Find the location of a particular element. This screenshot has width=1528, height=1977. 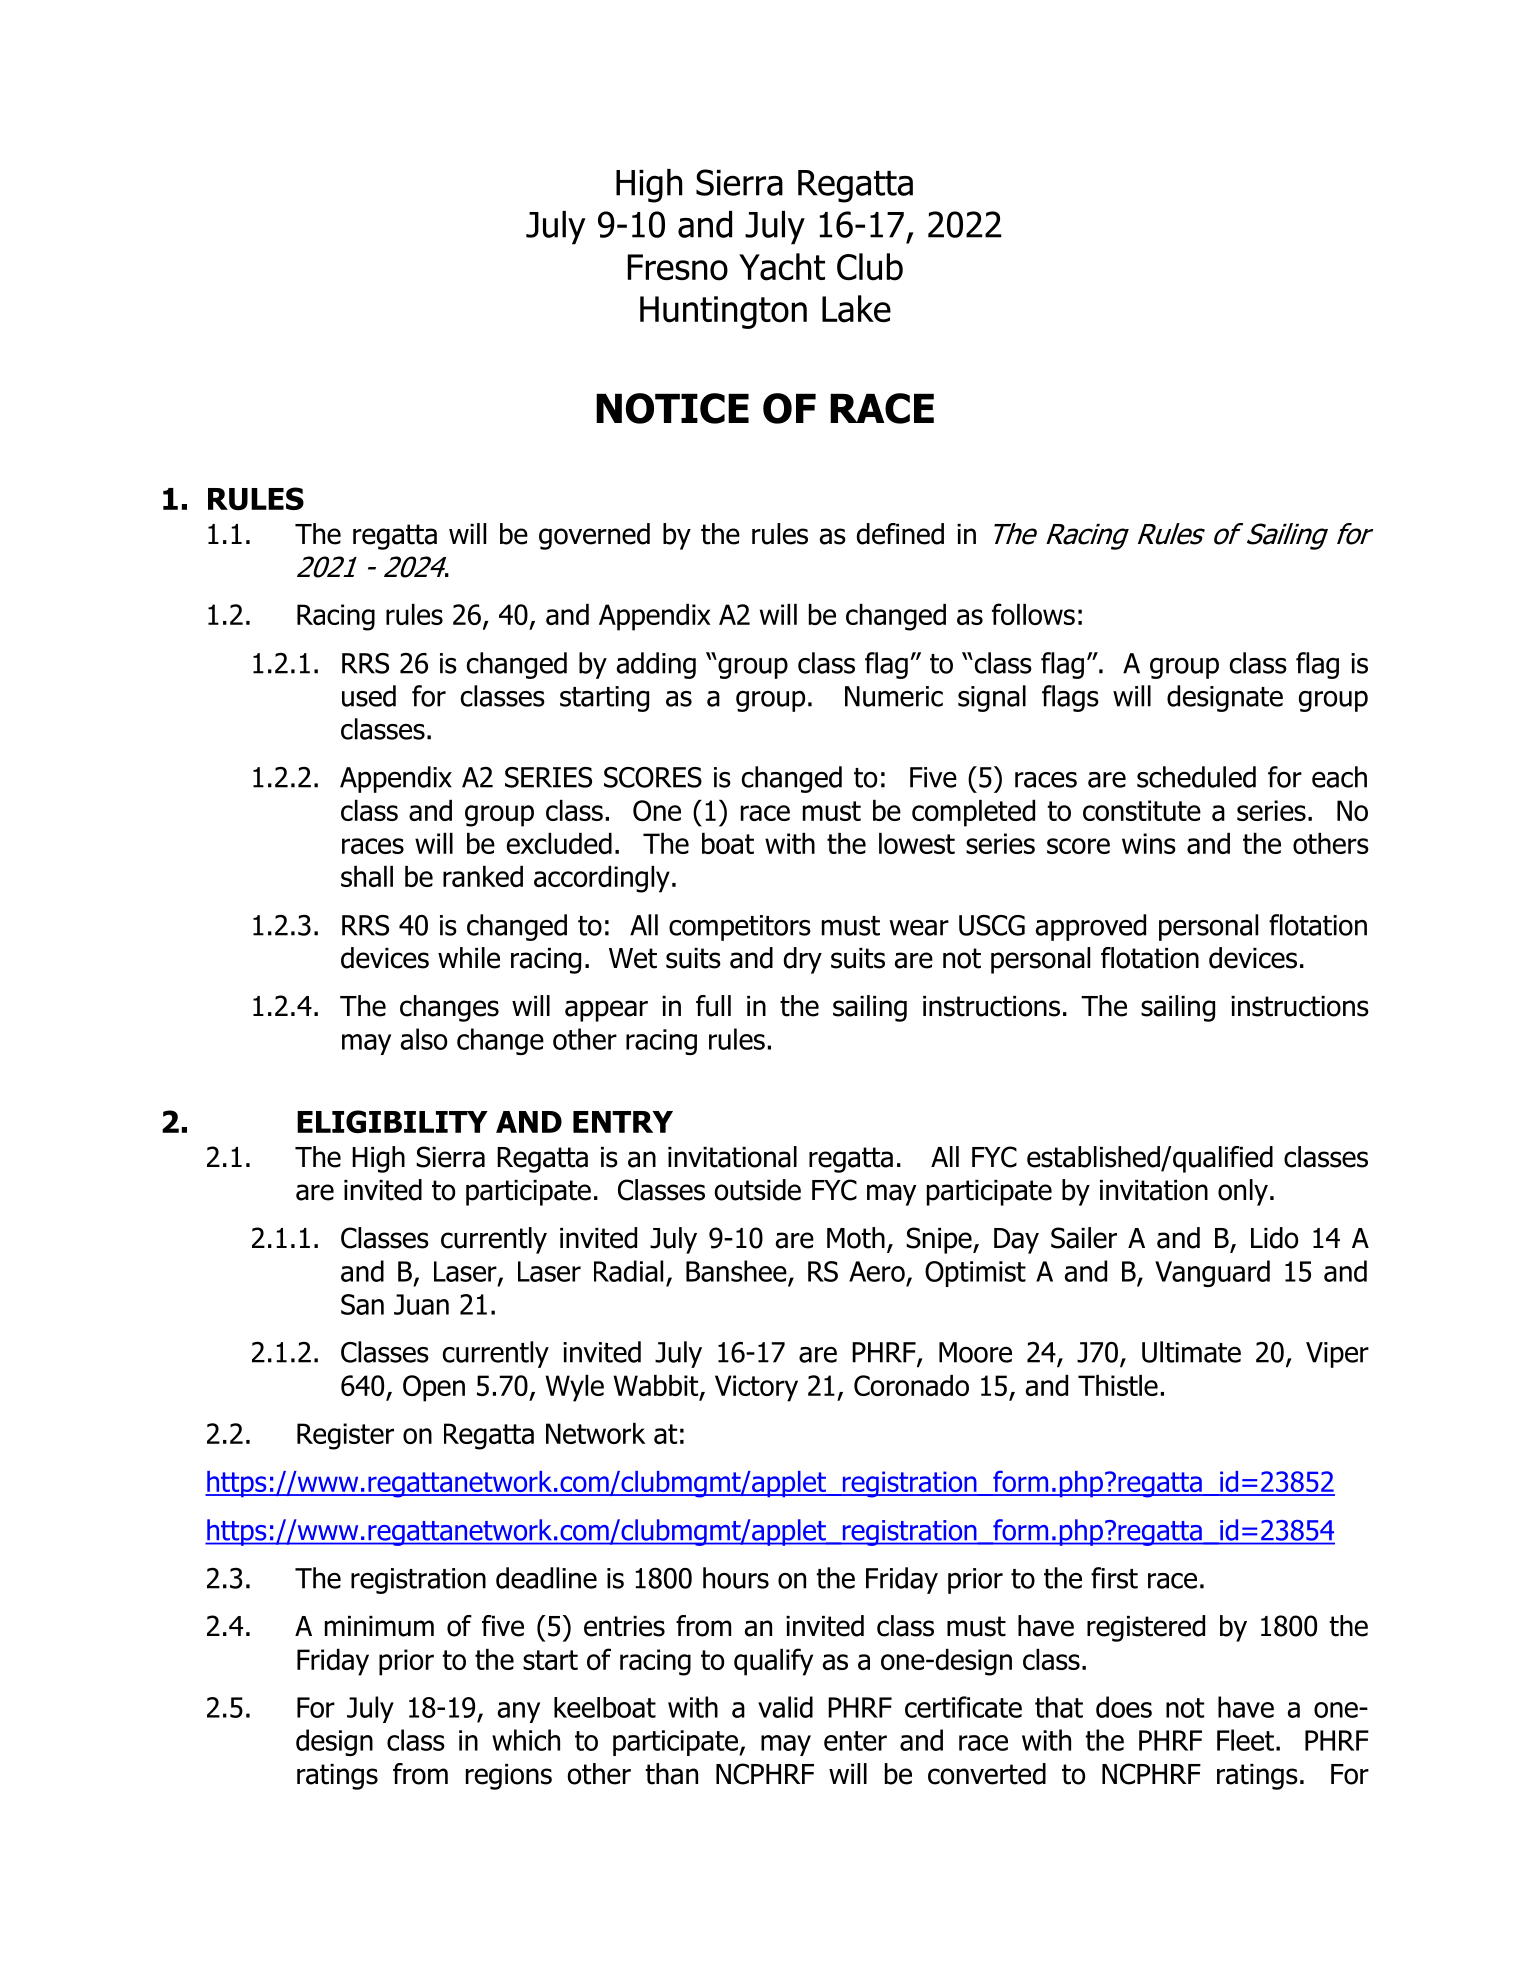

Fresno is located at coordinates (678, 267).
